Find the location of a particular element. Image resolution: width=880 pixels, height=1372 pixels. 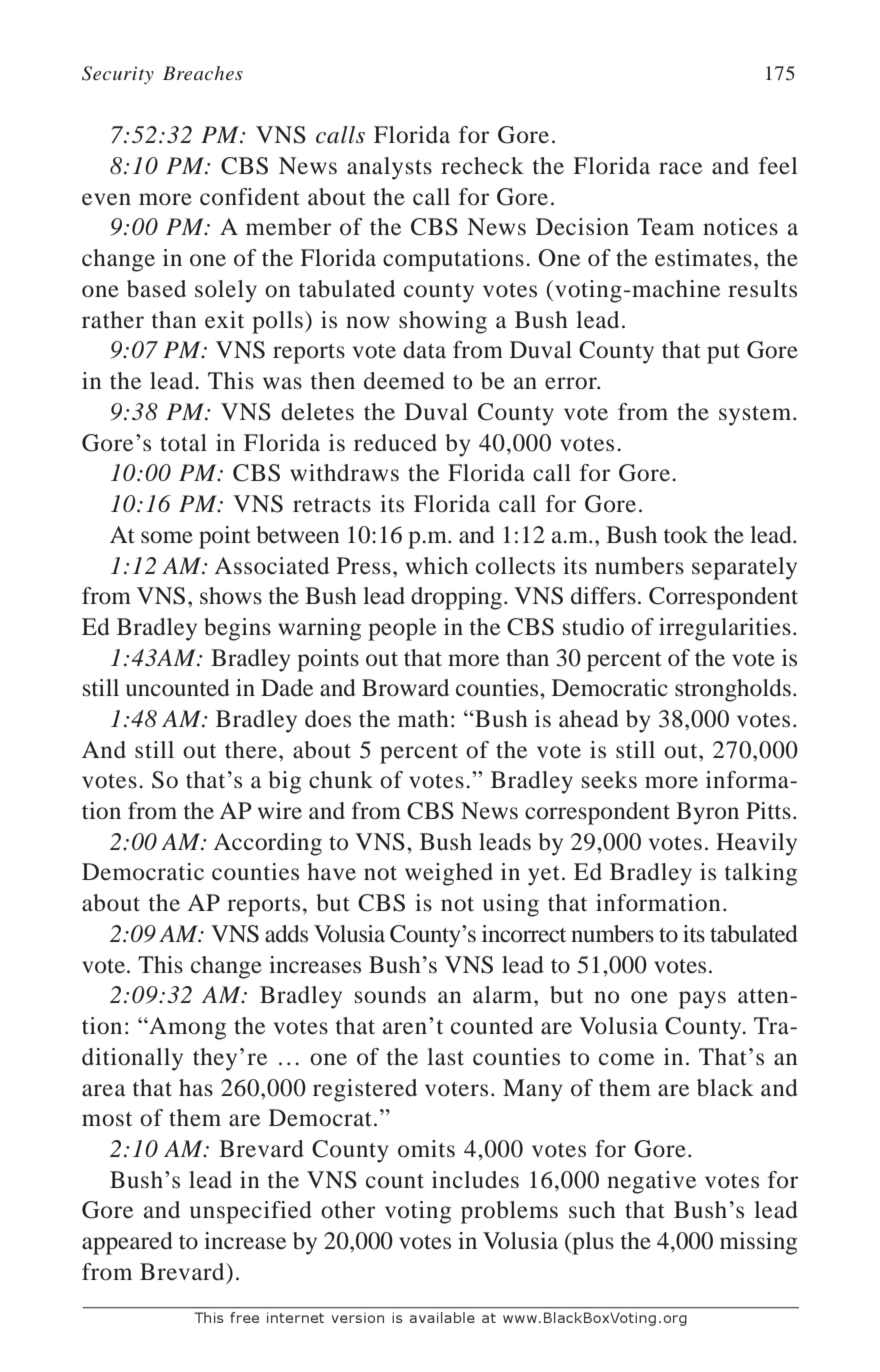

race is located at coordinates (680, 168).
